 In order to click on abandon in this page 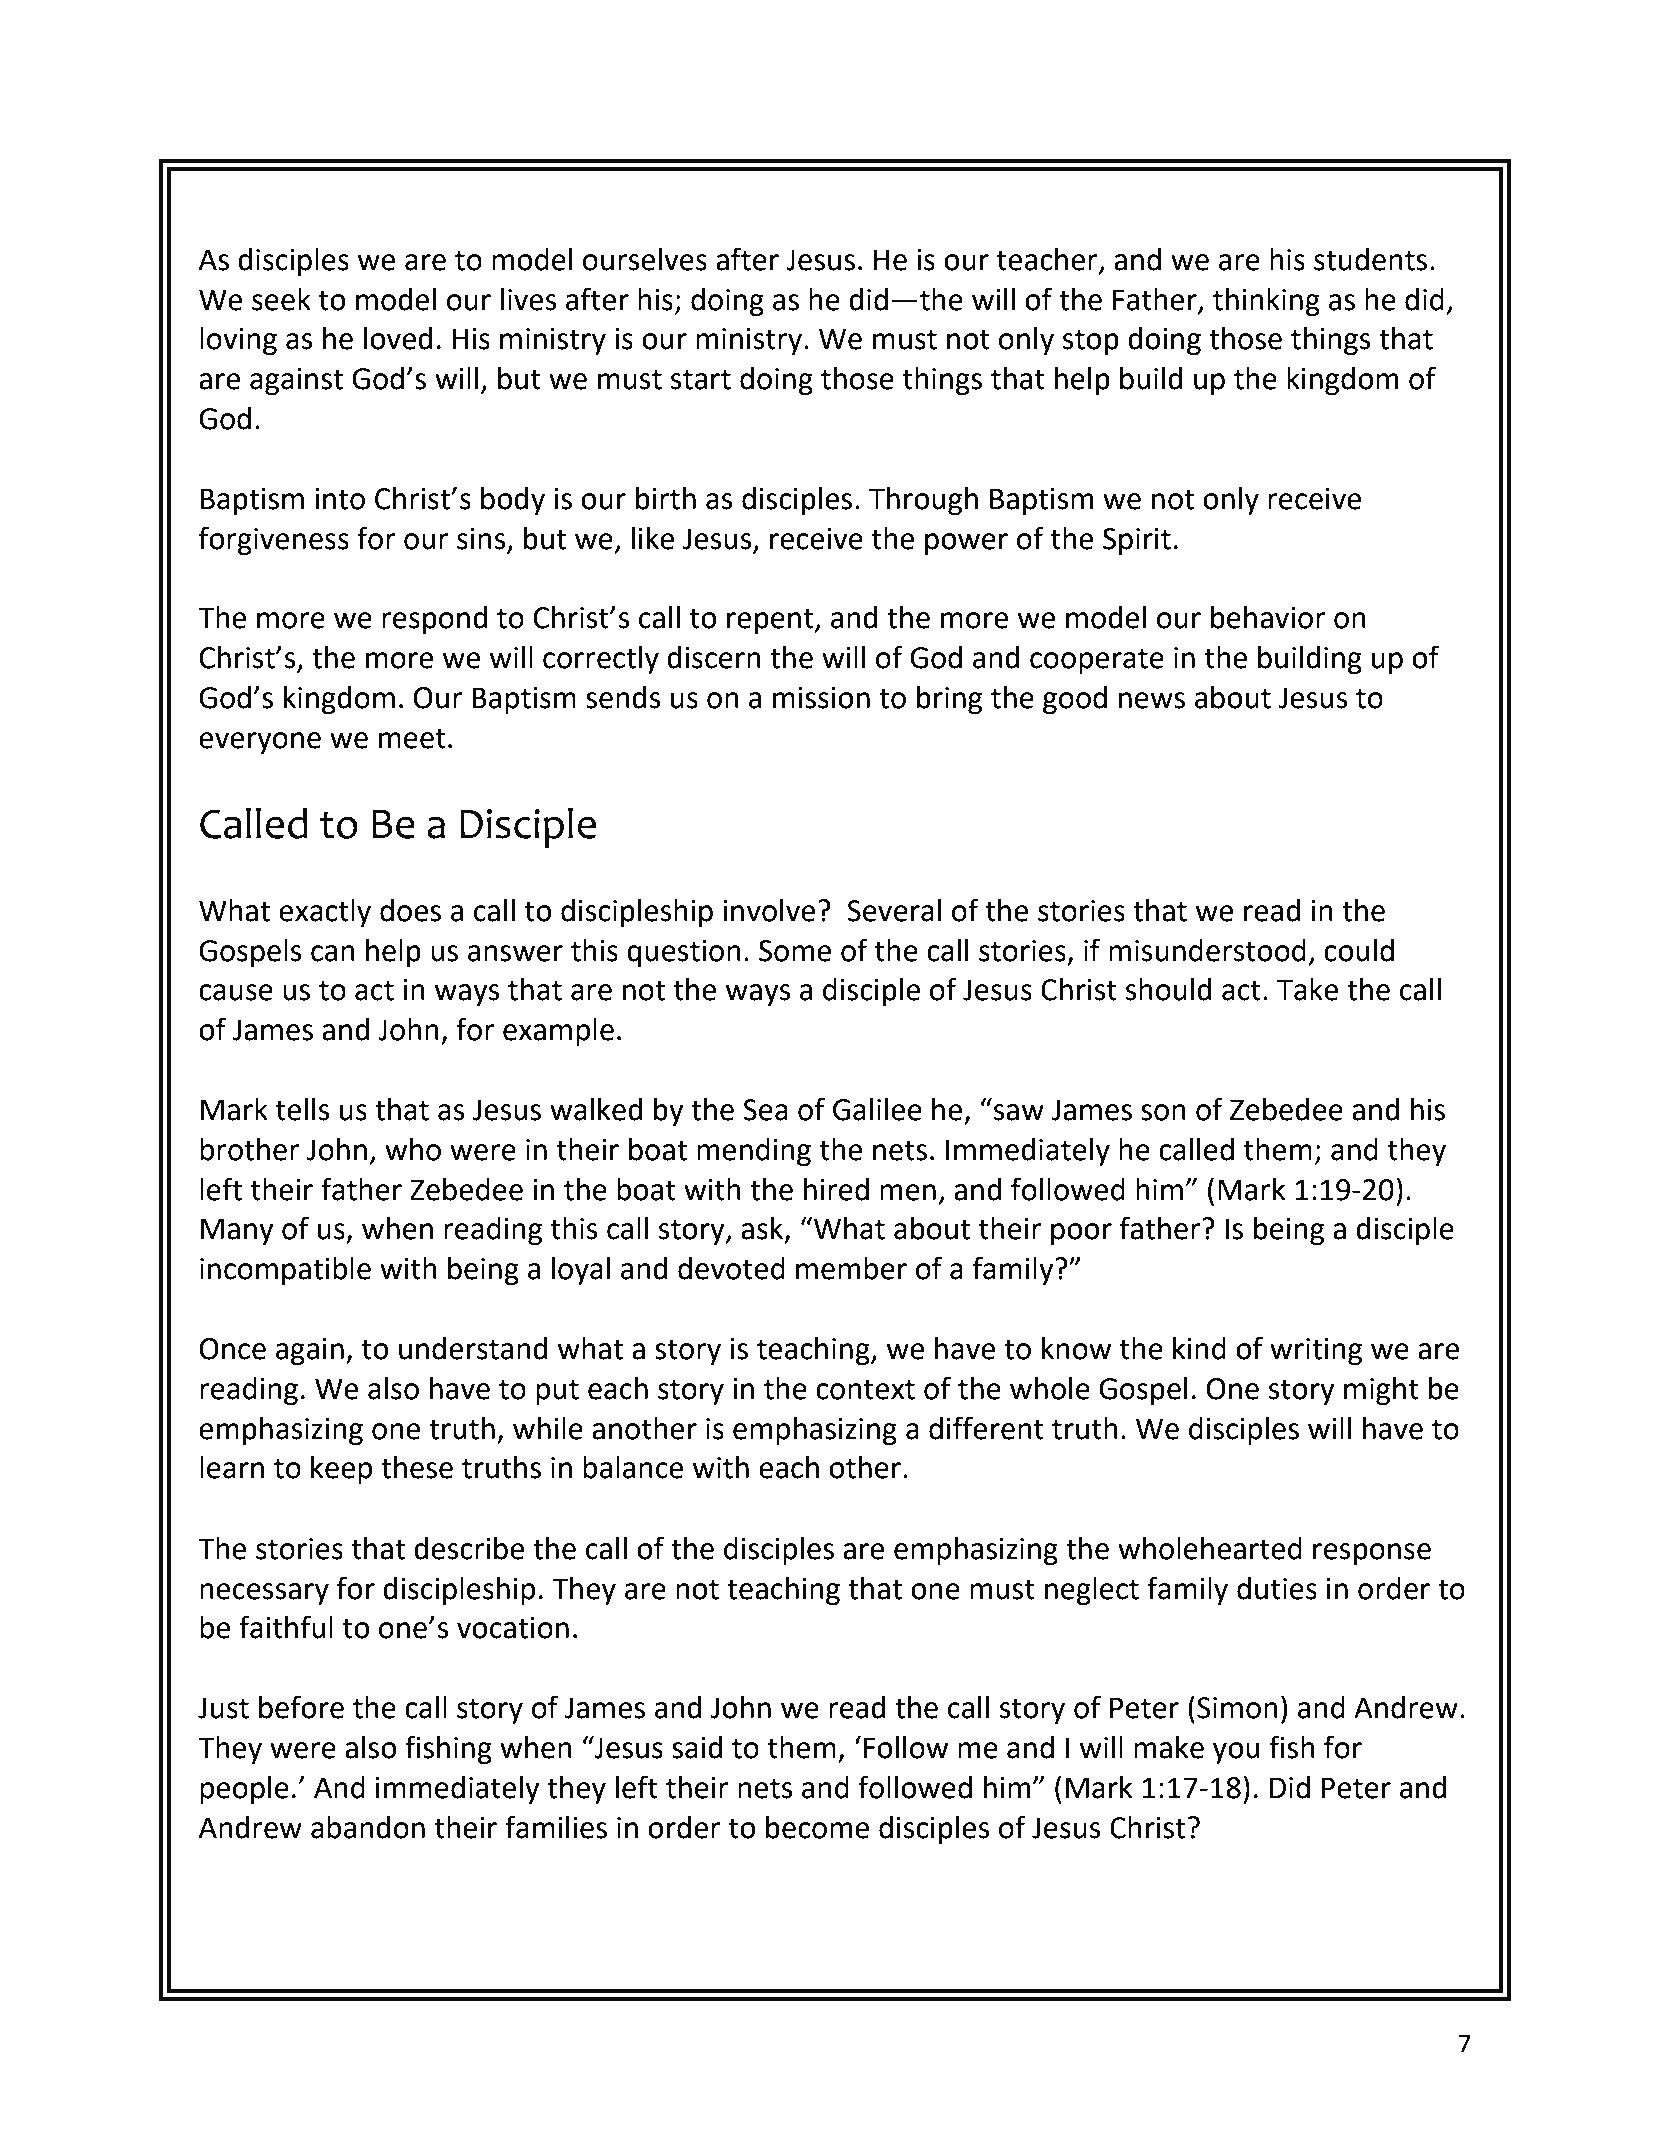, I will do `click(368, 1827)`.
